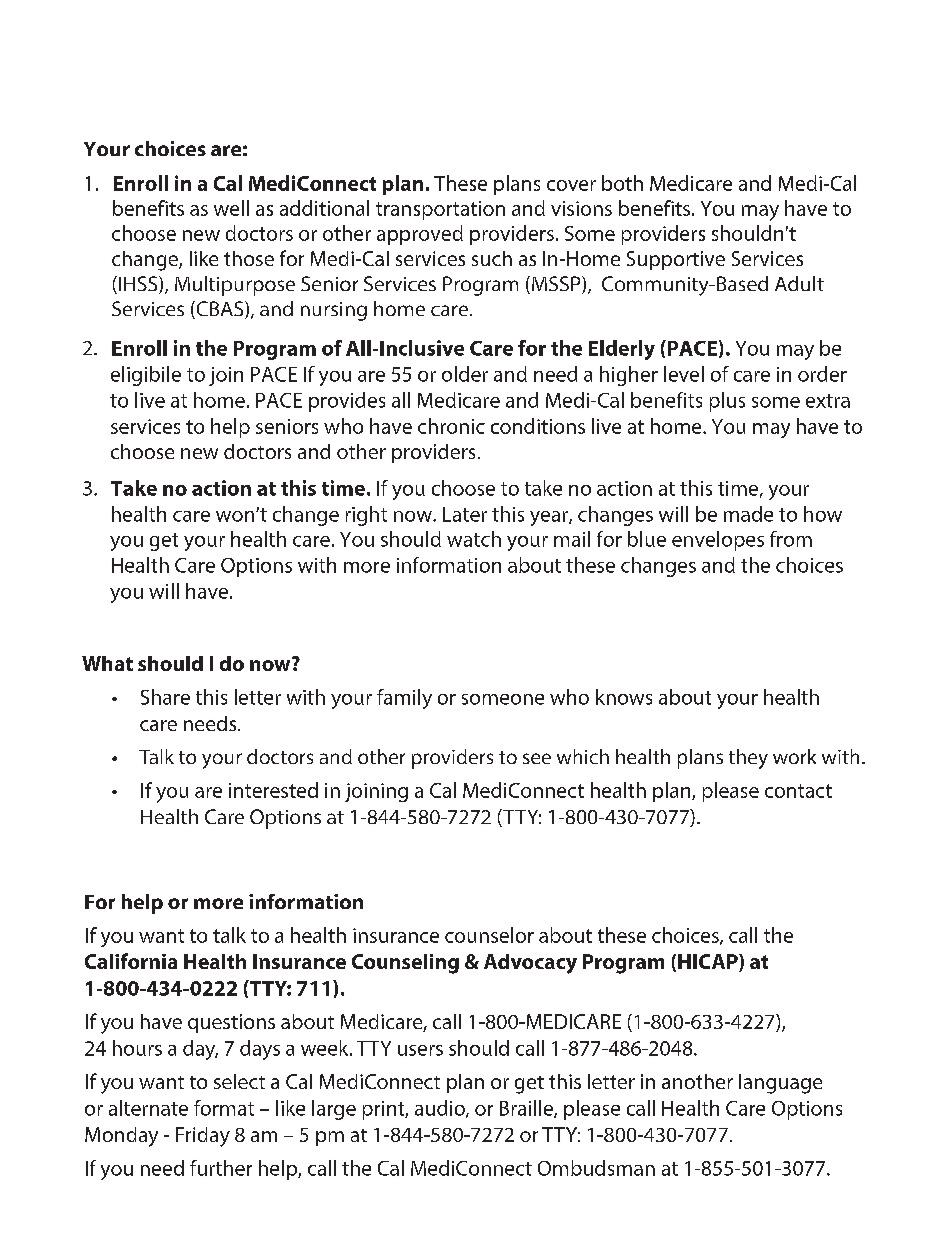 This document has height=1233, width=952. I want to click on knows, so click(624, 697).
